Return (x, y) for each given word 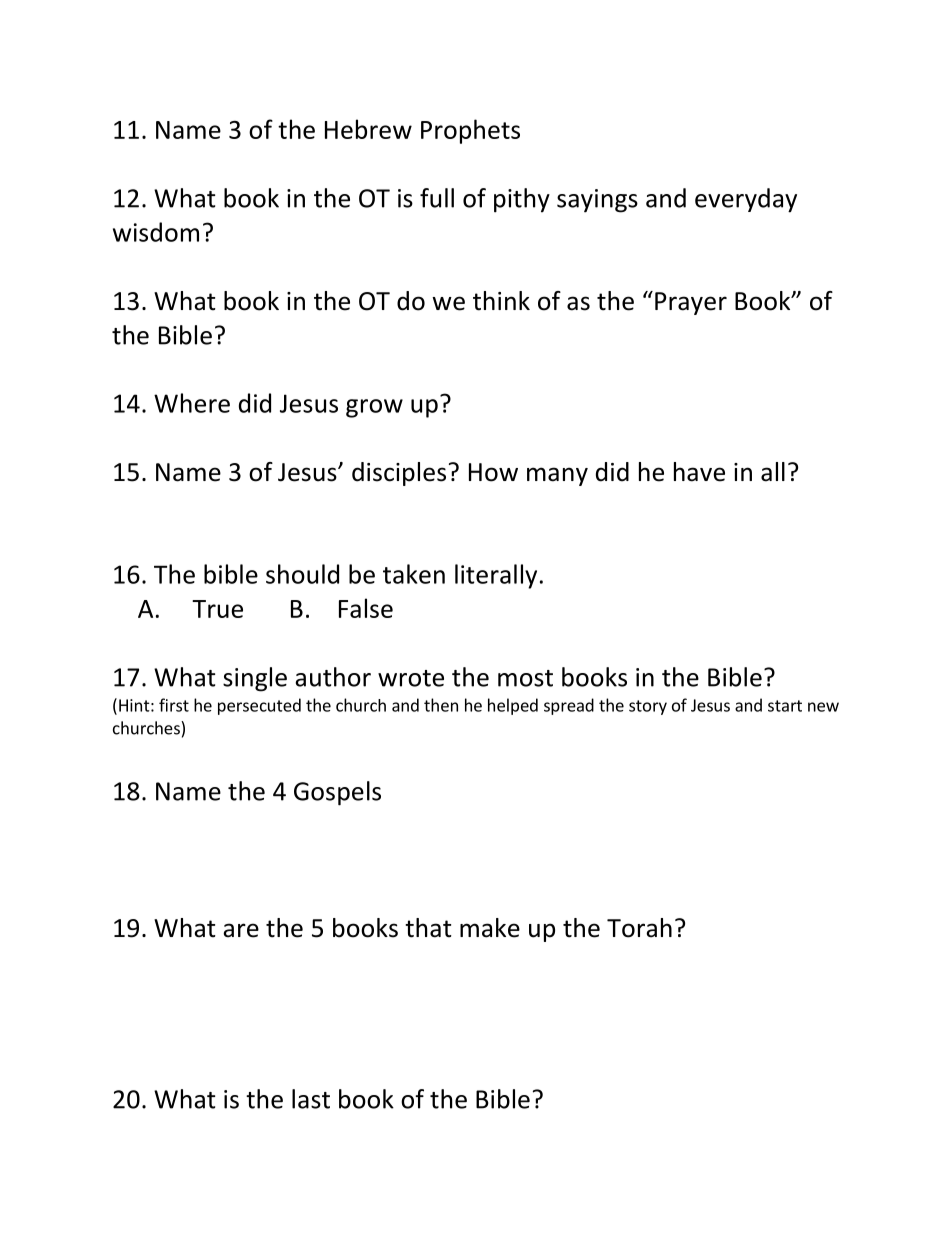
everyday (746, 200)
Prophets (470, 131)
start (785, 706)
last (311, 1099)
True (217, 609)
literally (496, 576)
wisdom (156, 232)
